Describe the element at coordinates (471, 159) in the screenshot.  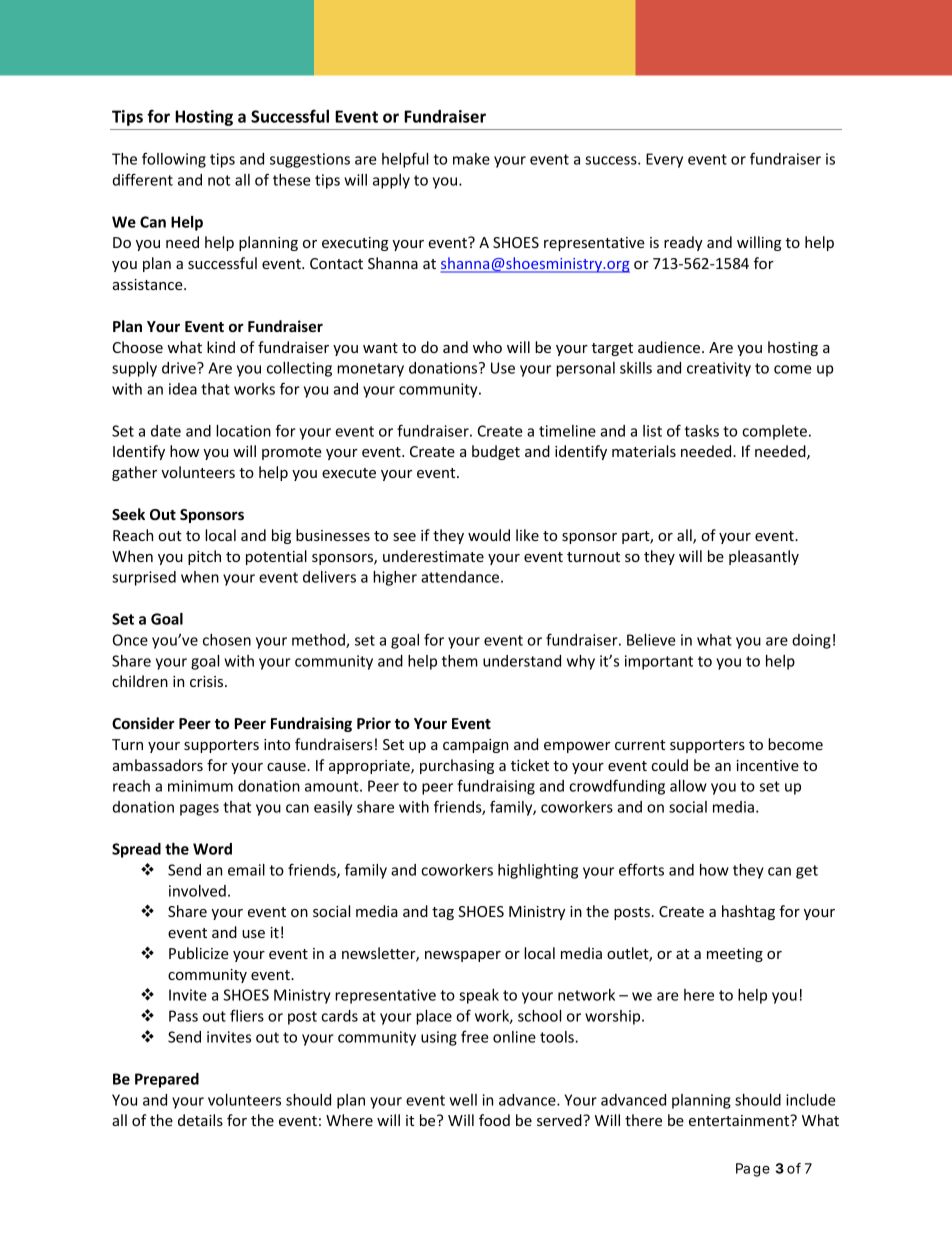
I see `make` at that location.
